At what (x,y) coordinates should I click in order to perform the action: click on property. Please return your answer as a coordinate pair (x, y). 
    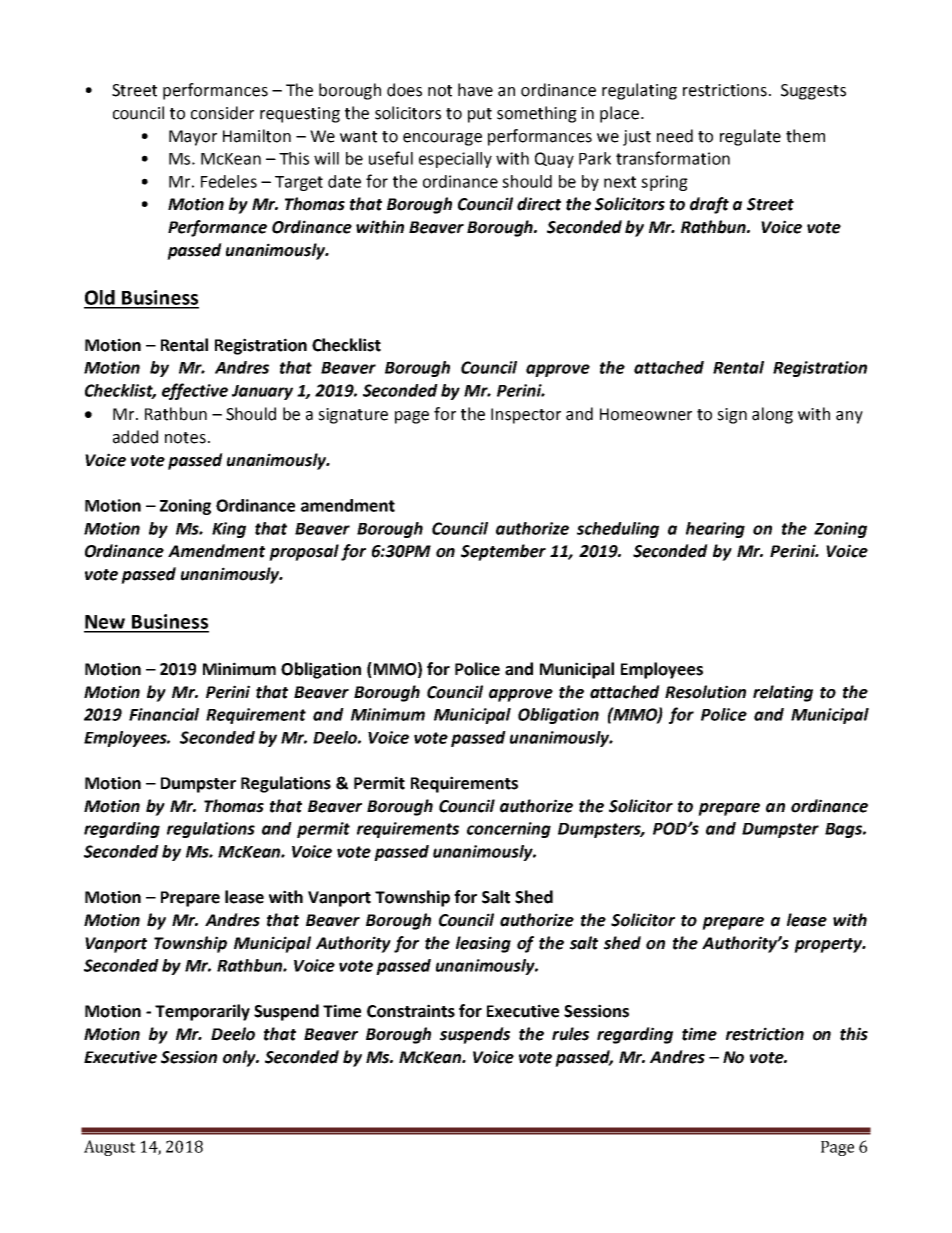
    Looking at the image, I should click on (829, 945).
